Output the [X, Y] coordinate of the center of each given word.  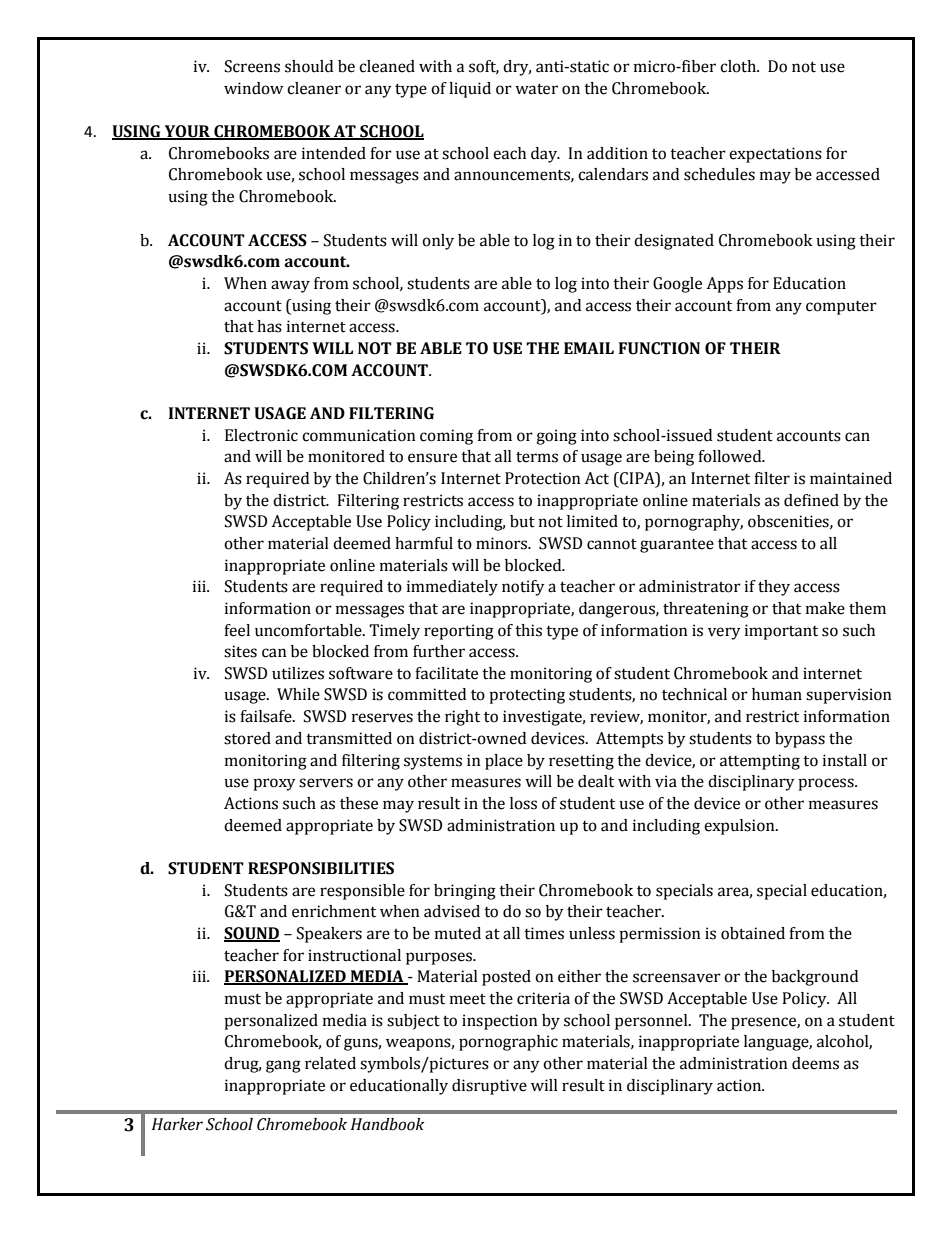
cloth [739, 66]
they [774, 588]
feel [237, 630]
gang [283, 1066]
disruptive [489, 1087]
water [536, 89]
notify [523, 588]
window [253, 88]
